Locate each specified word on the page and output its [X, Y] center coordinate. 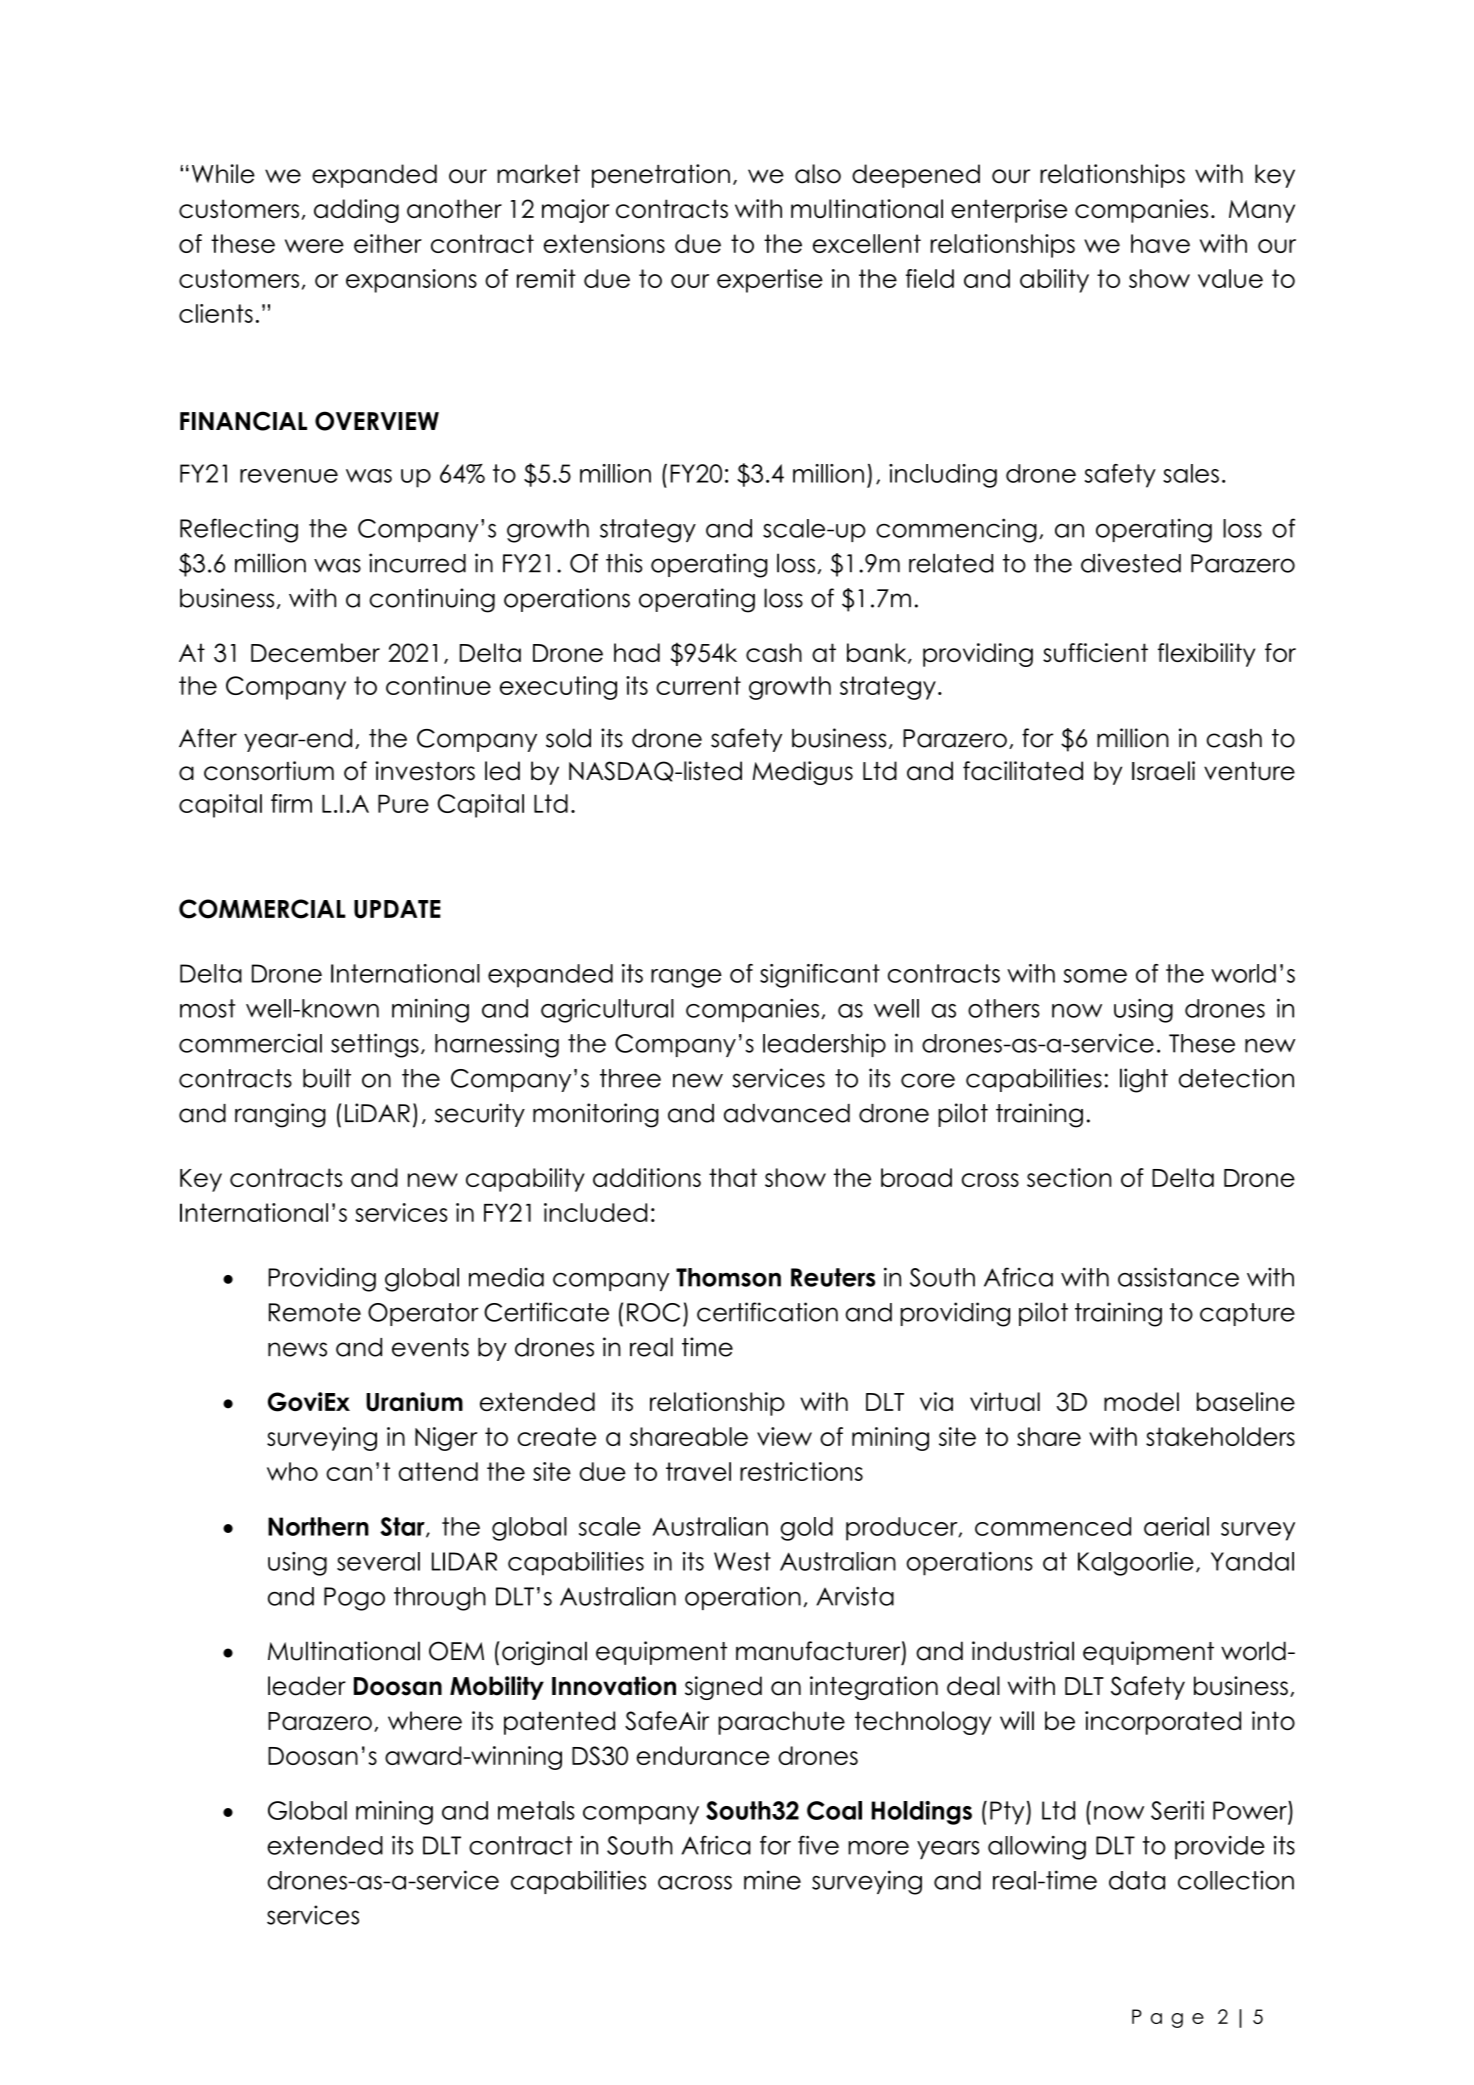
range [686, 978]
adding [356, 211]
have [1160, 243]
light [1144, 1080]
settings [375, 1045]
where [425, 1720]
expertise [770, 281]
